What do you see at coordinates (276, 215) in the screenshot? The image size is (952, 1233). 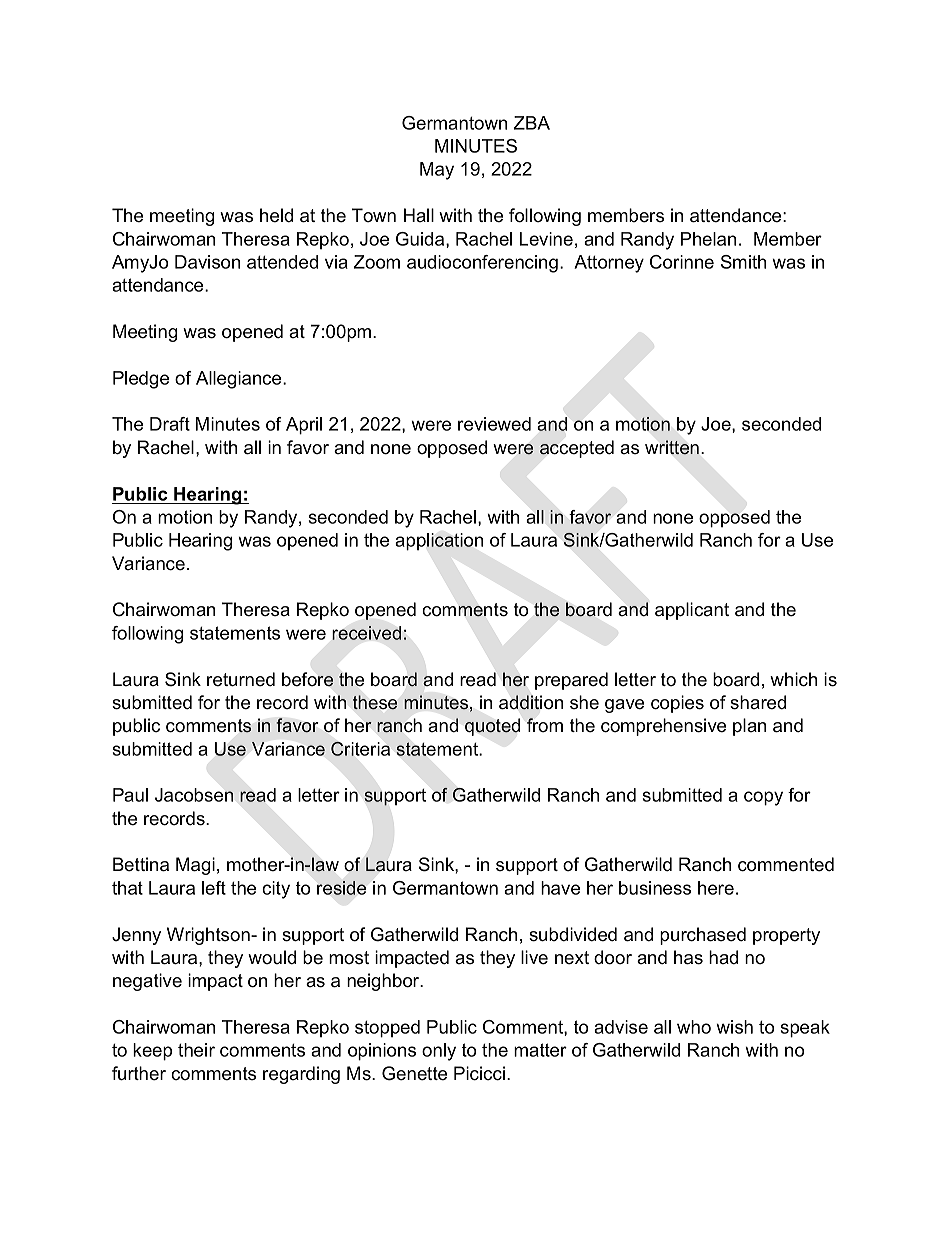 I see `held` at bounding box center [276, 215].
